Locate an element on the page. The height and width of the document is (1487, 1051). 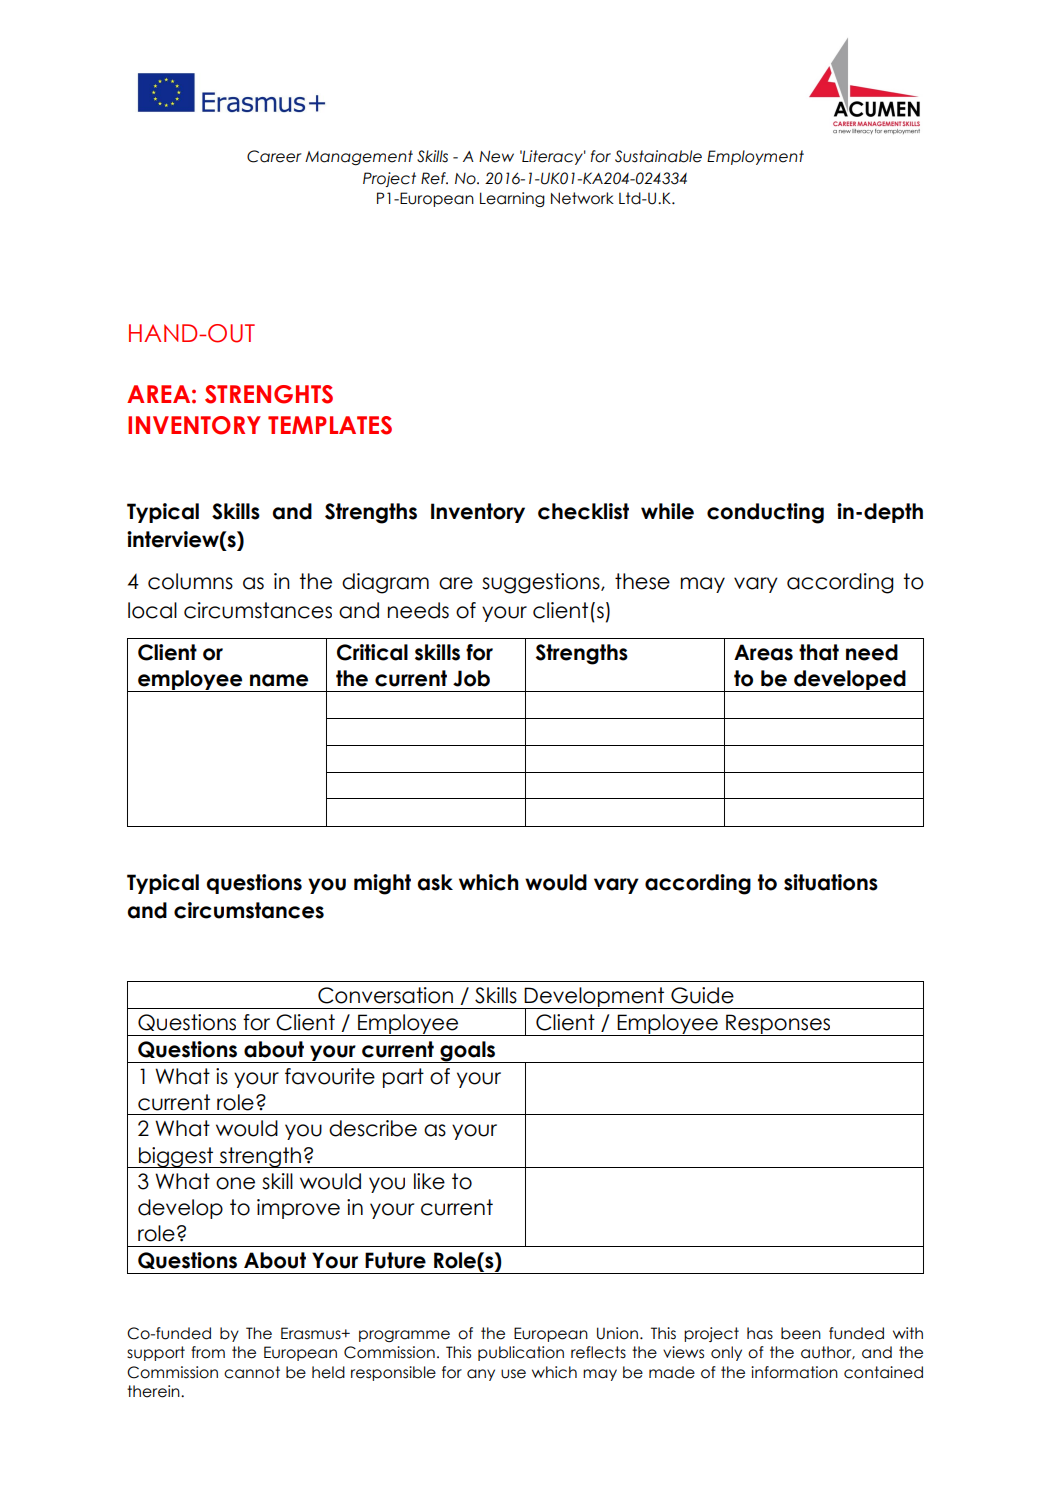
Career is located at coordinates (274, 156).
